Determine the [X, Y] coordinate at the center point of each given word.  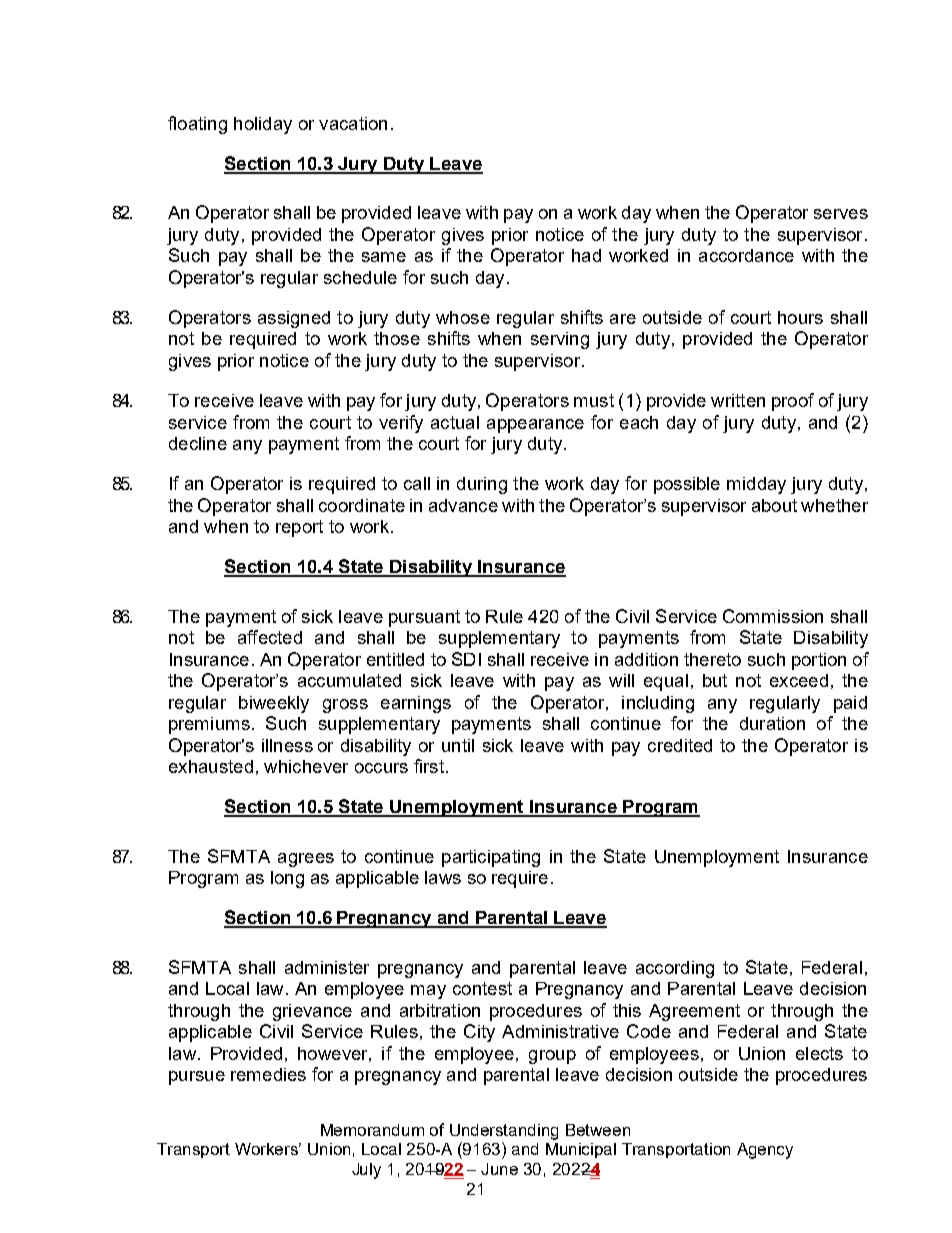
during [482, 485]
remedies [268, 1074]
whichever [306, 766]
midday [756, 485]
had [586, 255]
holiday [263, 125]
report [299, 528]
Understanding [504, 1132]
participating [491, 858]
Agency [765, 1151]
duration [772, 723]
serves [841, 214]
